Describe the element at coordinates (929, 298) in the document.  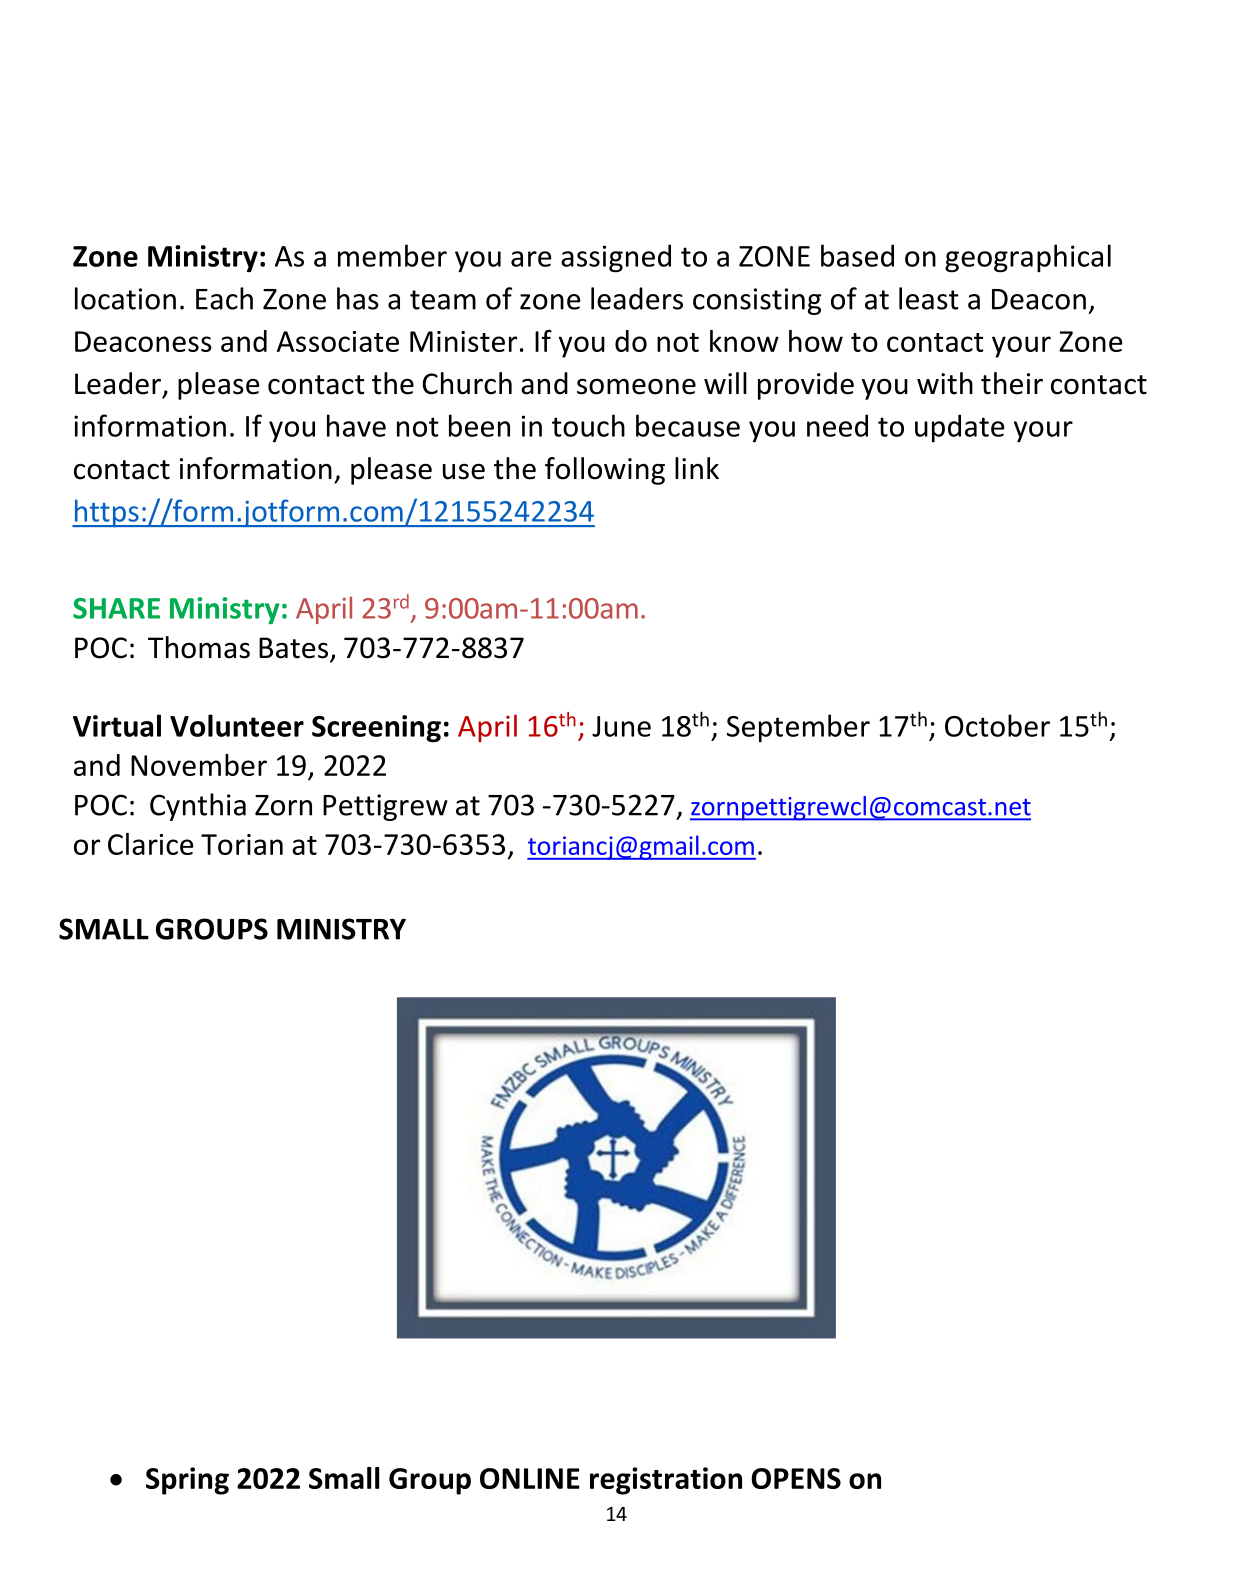
I see `least` at that location.
